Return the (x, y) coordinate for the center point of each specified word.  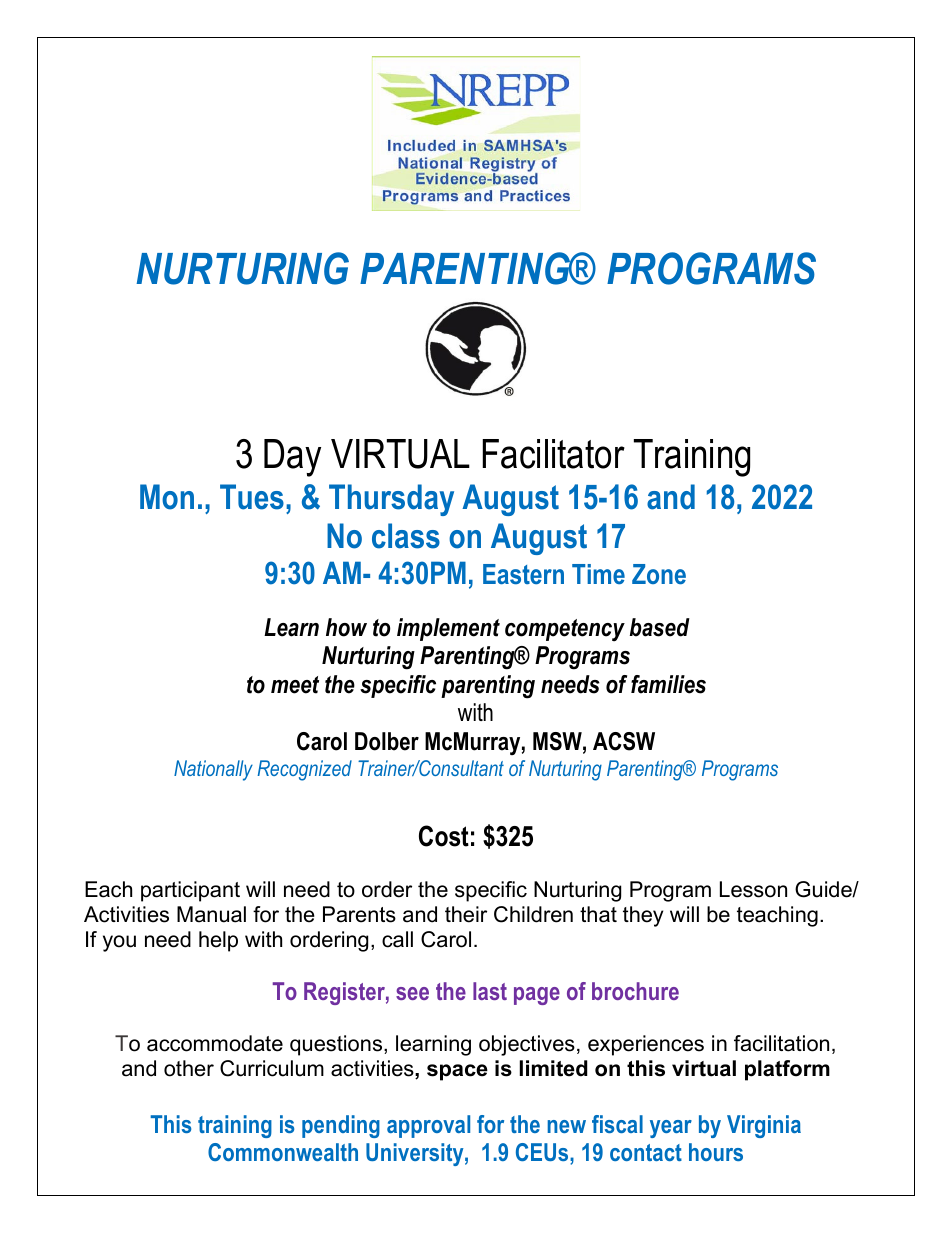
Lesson (753, 889)
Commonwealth (283, 1152)
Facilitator (553, 454)
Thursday (391, 500)
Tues (252, 497)
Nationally (213, 770)
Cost (444, 836)
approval (428, 1126)
